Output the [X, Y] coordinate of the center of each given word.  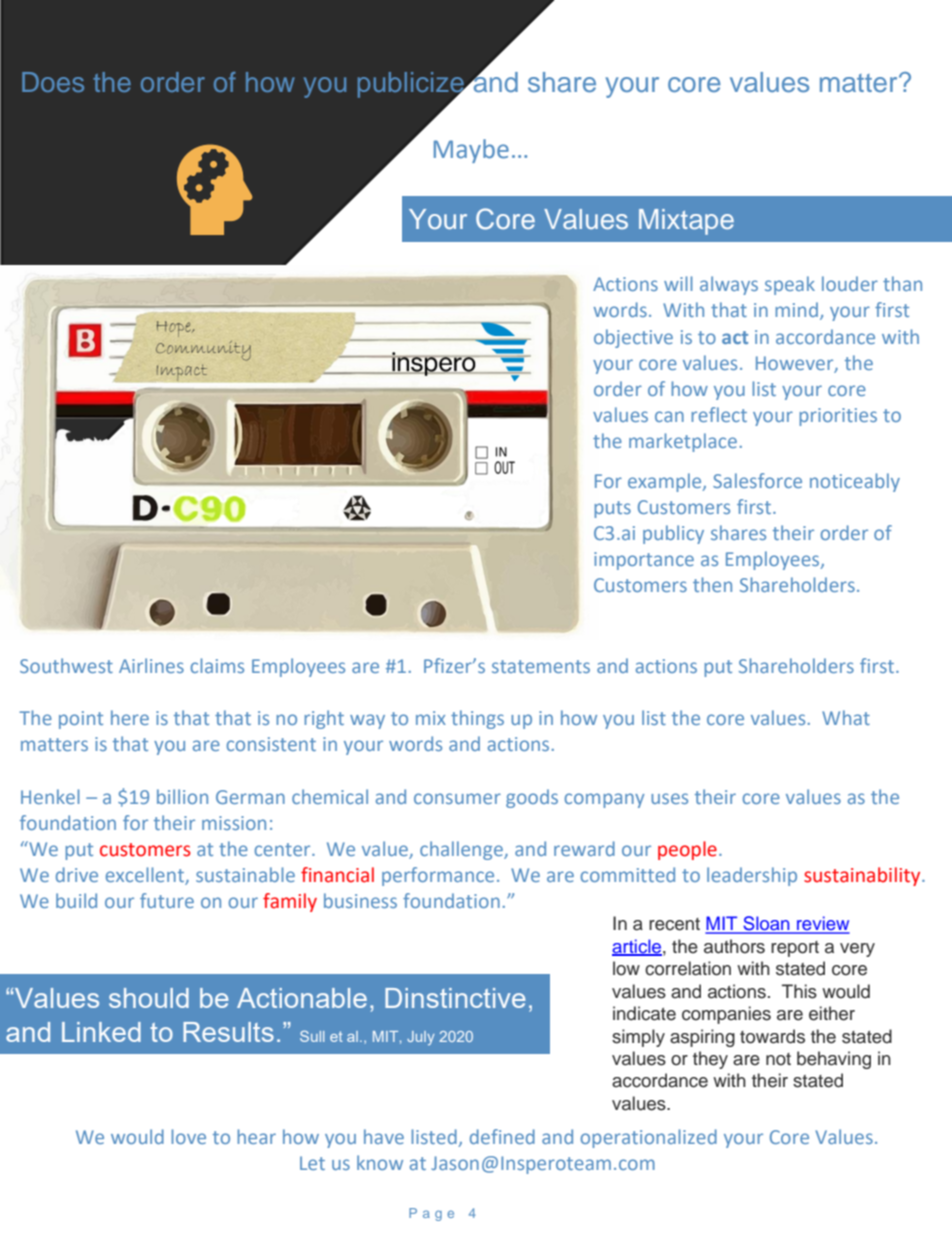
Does [53, 82]
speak [790, 285]
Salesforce [757, 480]
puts [612, 509]
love [189, 1136]
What [846, 717]
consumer [457, 798]
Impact [182, 372]
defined [502, 1136]
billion [182, 796]
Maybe [471, 151]
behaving [834, 1060]
